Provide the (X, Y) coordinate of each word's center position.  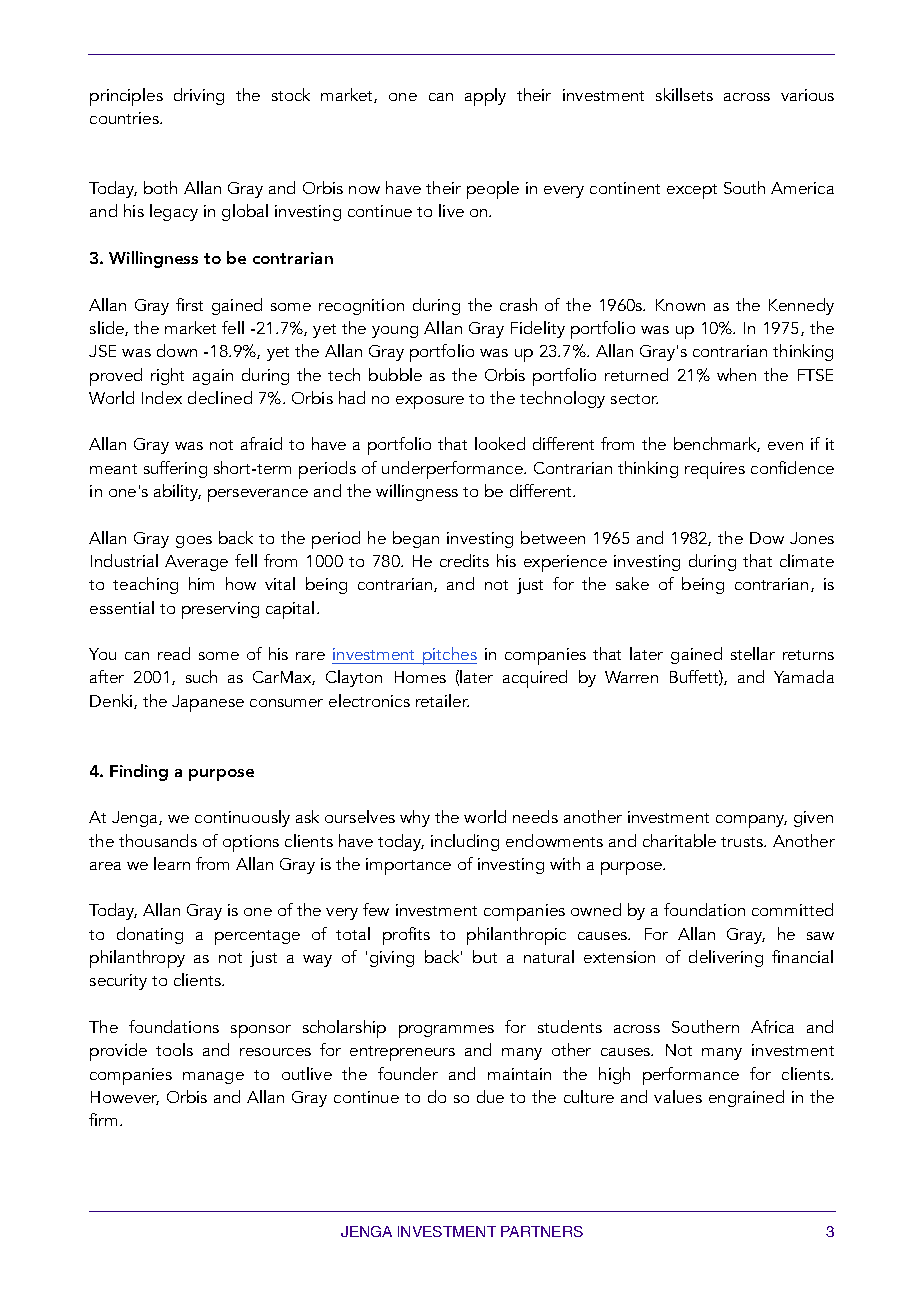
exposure (430, 402)
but (485, 956)
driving (199, 96)
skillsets (684, 94)
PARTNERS (542, 1231)
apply (485, 97)
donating (150, 935)
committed (792, 909)
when (736, 374)
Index (162, 397)
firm (103, 1119)
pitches (449, 656)
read (174, 653)
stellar (753, 653)
